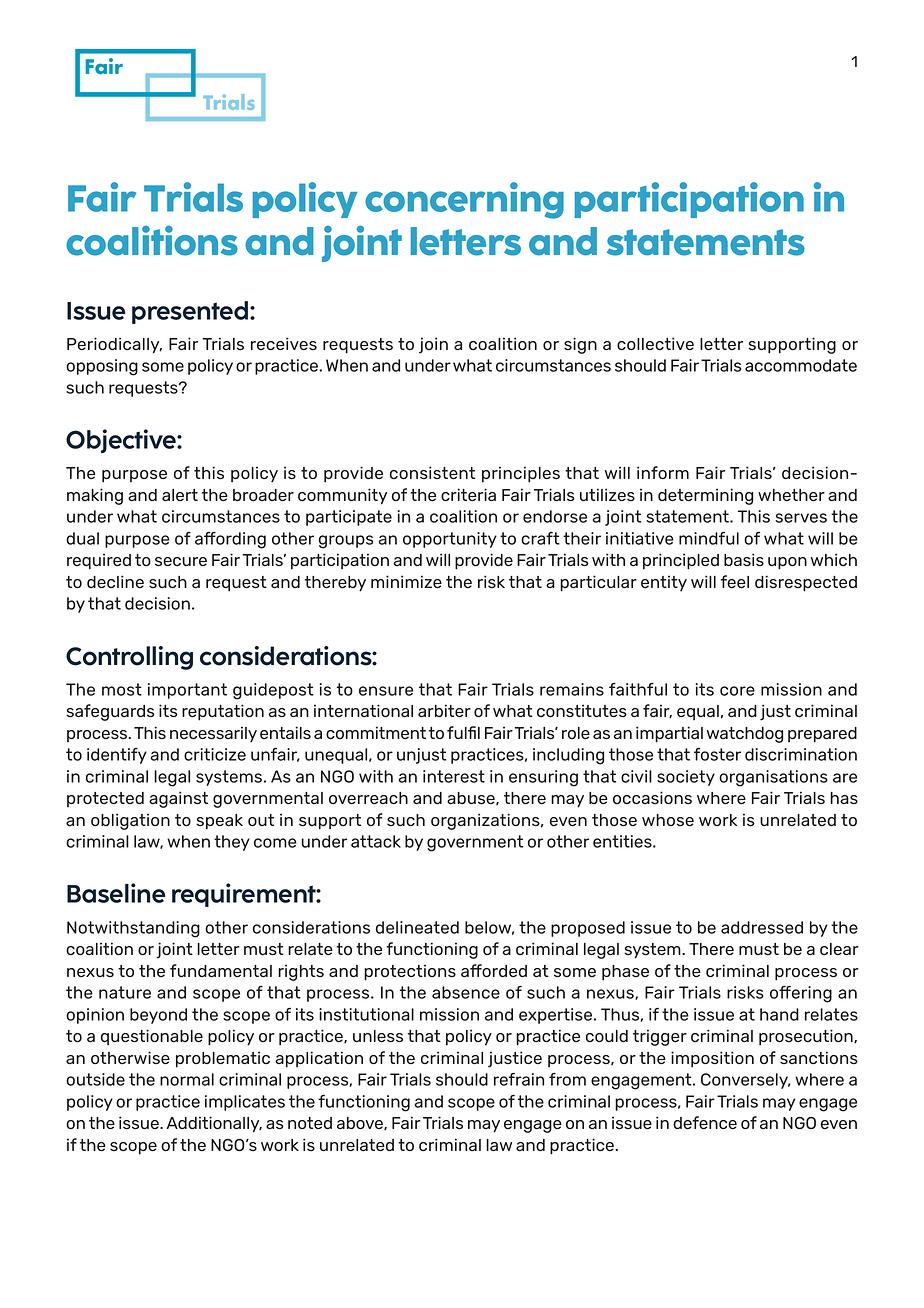 The width and height of the page is (924, 1308). I want to click on concerning, so click(464, 200).
